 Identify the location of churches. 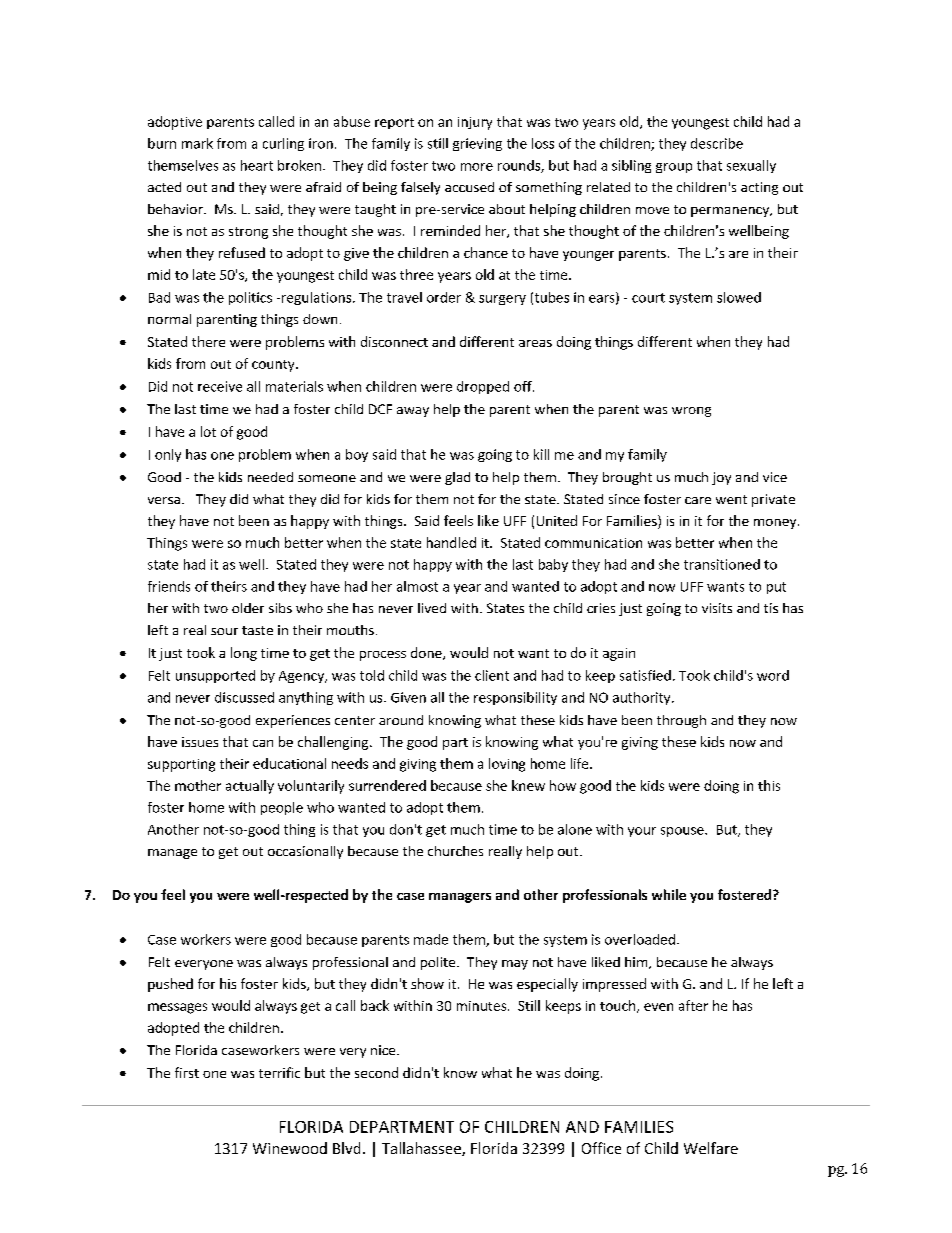
(455, 851).
